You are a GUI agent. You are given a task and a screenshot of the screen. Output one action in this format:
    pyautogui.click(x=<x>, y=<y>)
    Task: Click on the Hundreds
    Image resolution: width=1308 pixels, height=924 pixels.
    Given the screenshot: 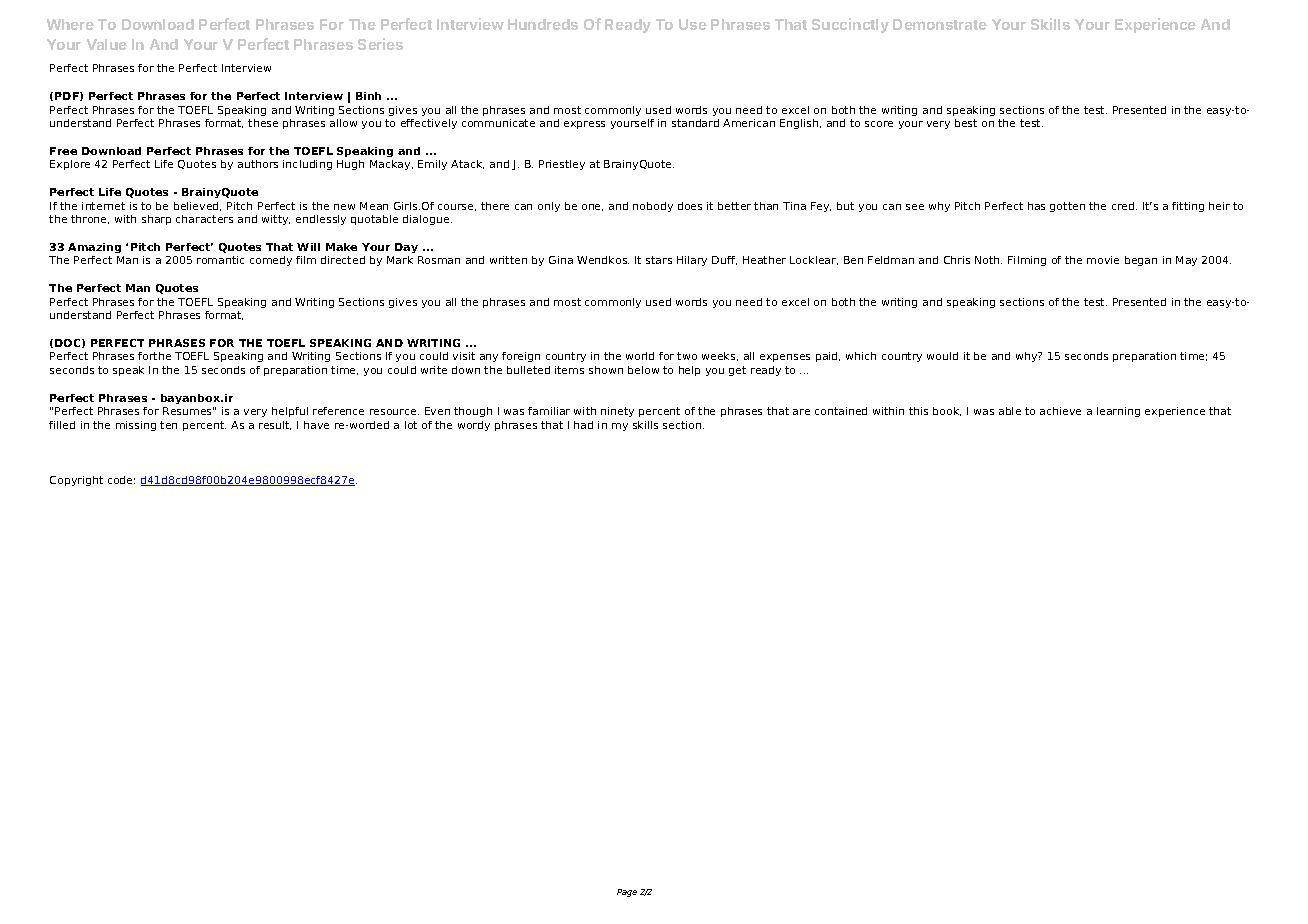 What is the action you would take?
    pyautogui.click(x=543, y=24)
